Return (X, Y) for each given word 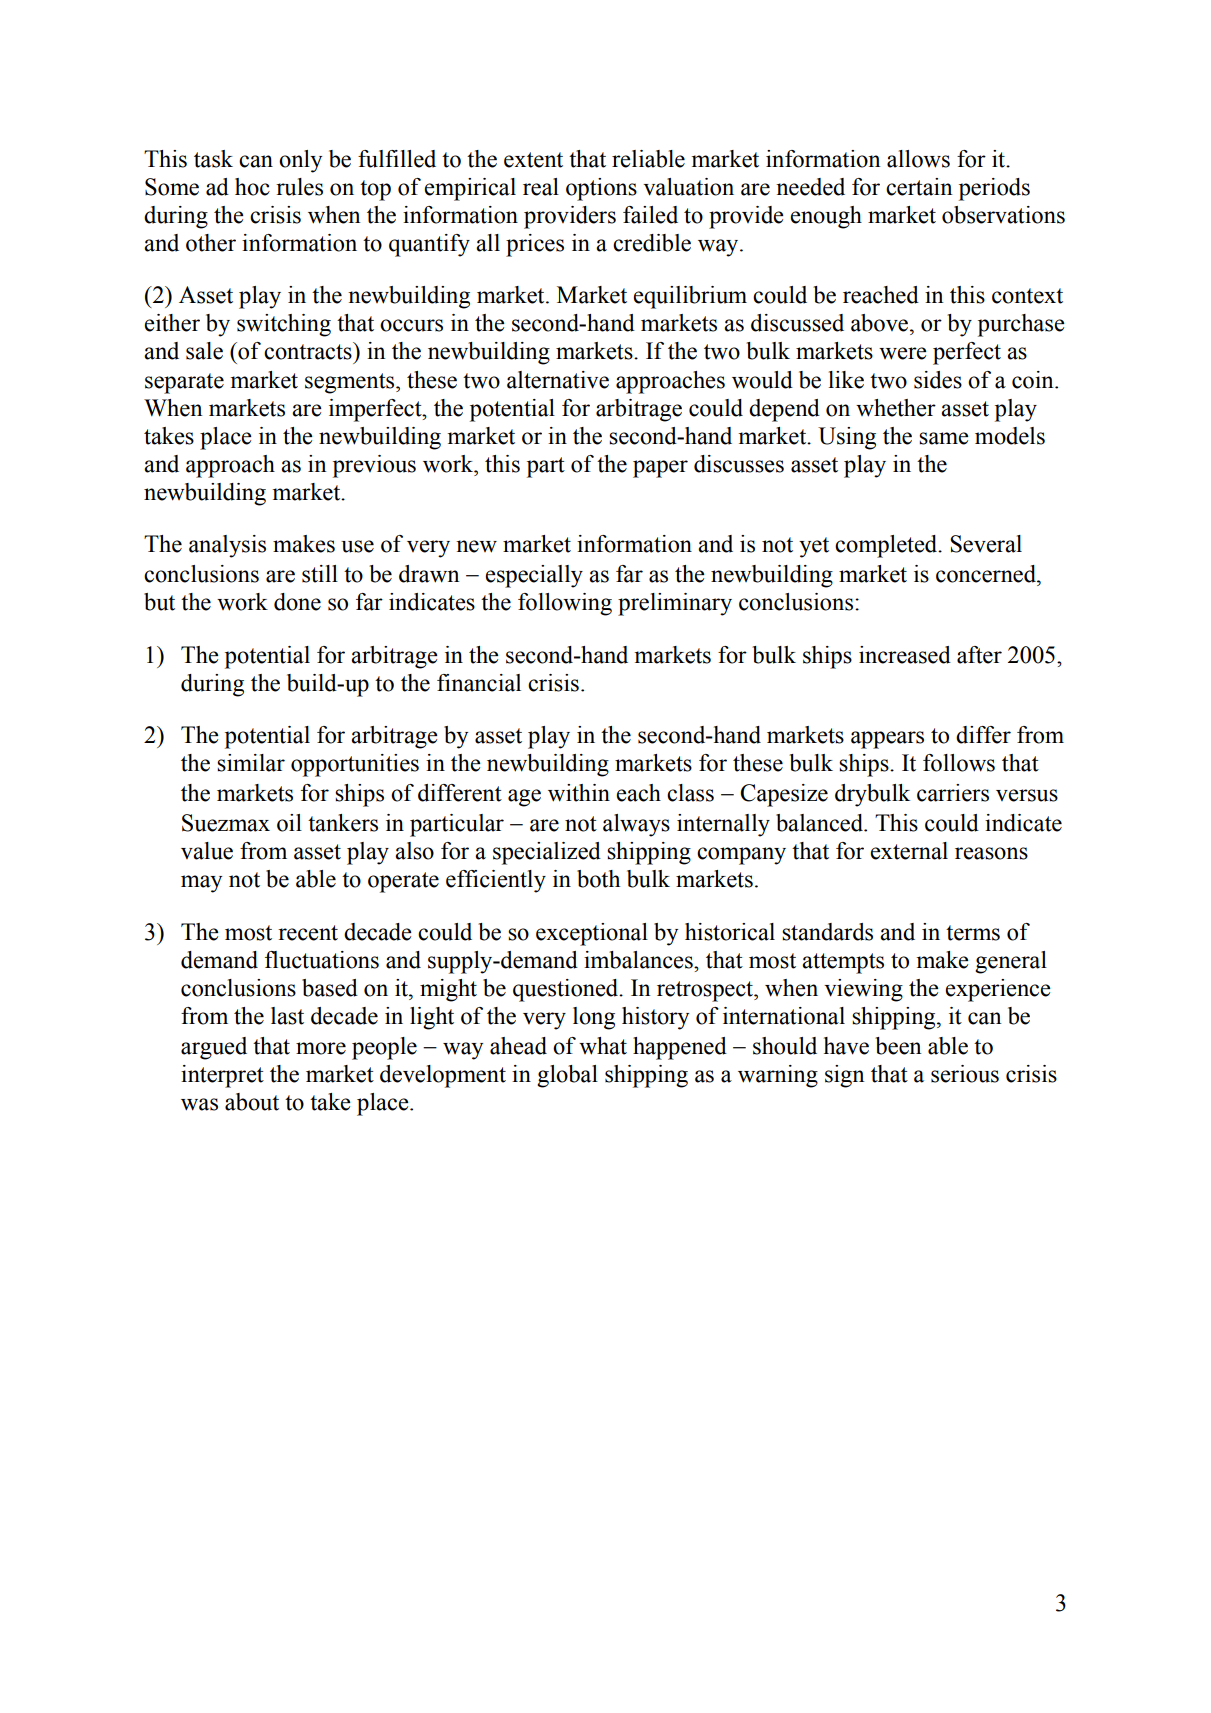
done (297, 602)
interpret (222, 1076)
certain (919, 187)
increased (905, 655)
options (601, 189)
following (565, 604)
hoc (252, 187)
